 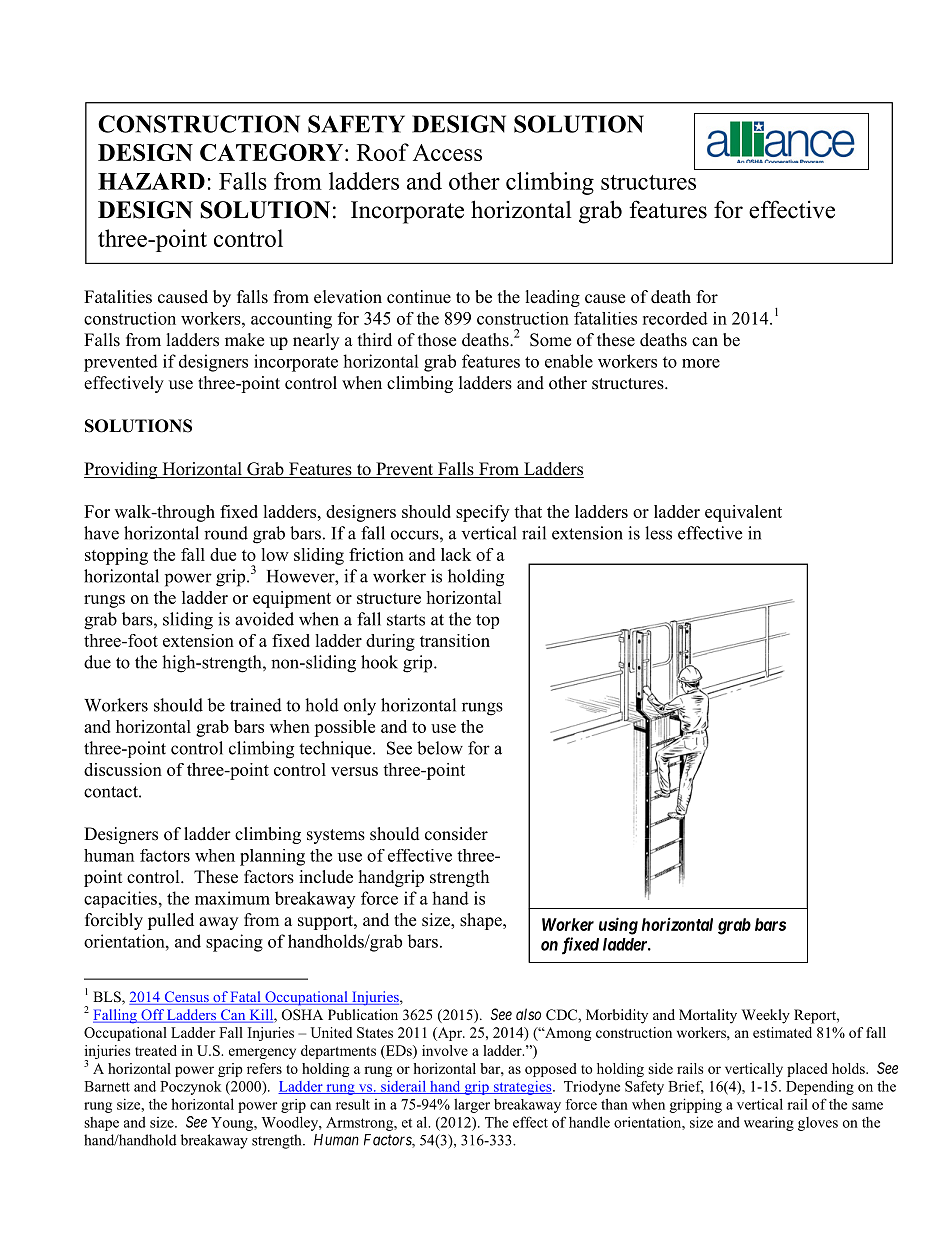 I want to click on HAZARD, so click(x=151, y=181).
